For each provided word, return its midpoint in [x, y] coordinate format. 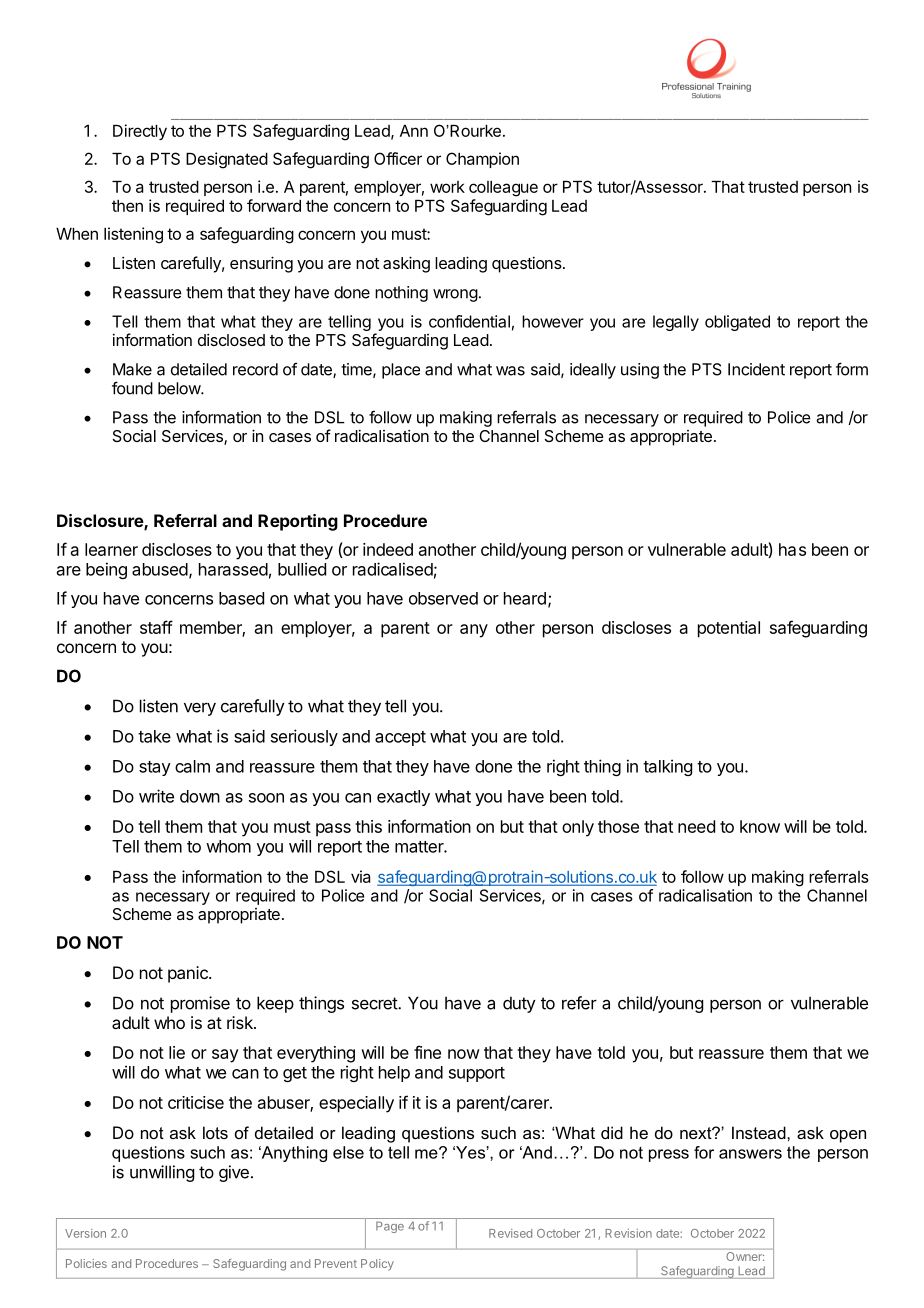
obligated [737, 323]
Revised [510, 1233]
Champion [482, 160]
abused [160, 569]
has [792, 549]
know [760, 826]
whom [228, 846]
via [360, 876]
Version [85, 1233]
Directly [140, 132]
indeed [388, 549]
